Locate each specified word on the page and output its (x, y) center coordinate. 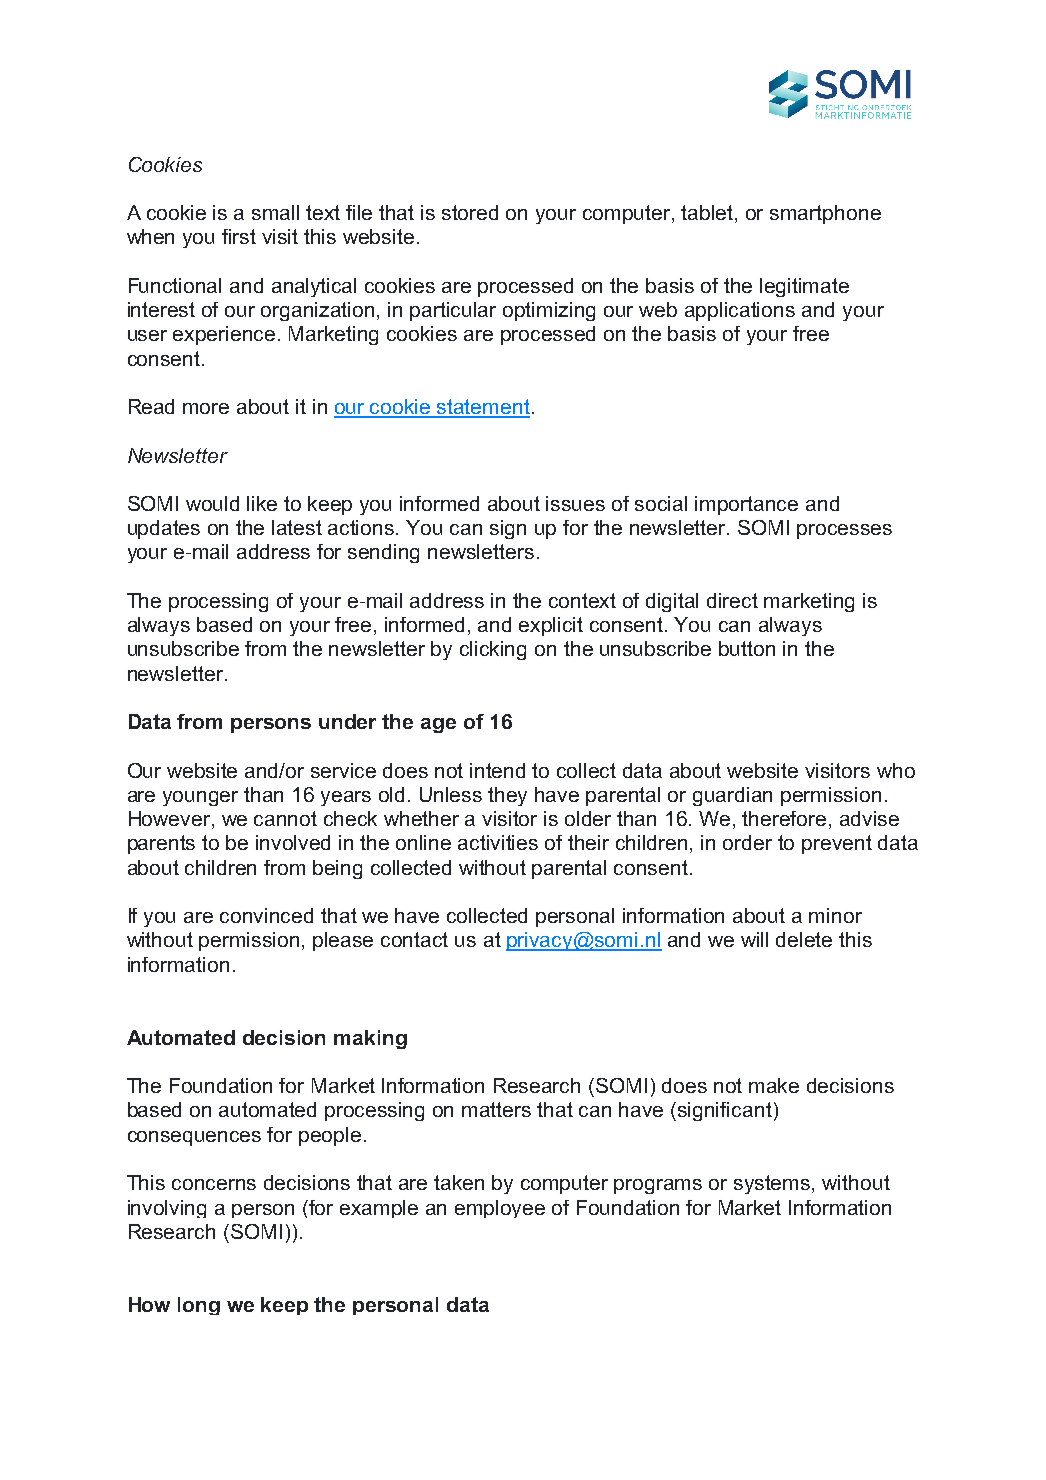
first (239, 236)
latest (297, 527)
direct (732, 600)
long (199, 1306)
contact (414, 939)
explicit (551, 626)
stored (470, 212)
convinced (266, 915)
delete (804, 939)
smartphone (825, 214)
